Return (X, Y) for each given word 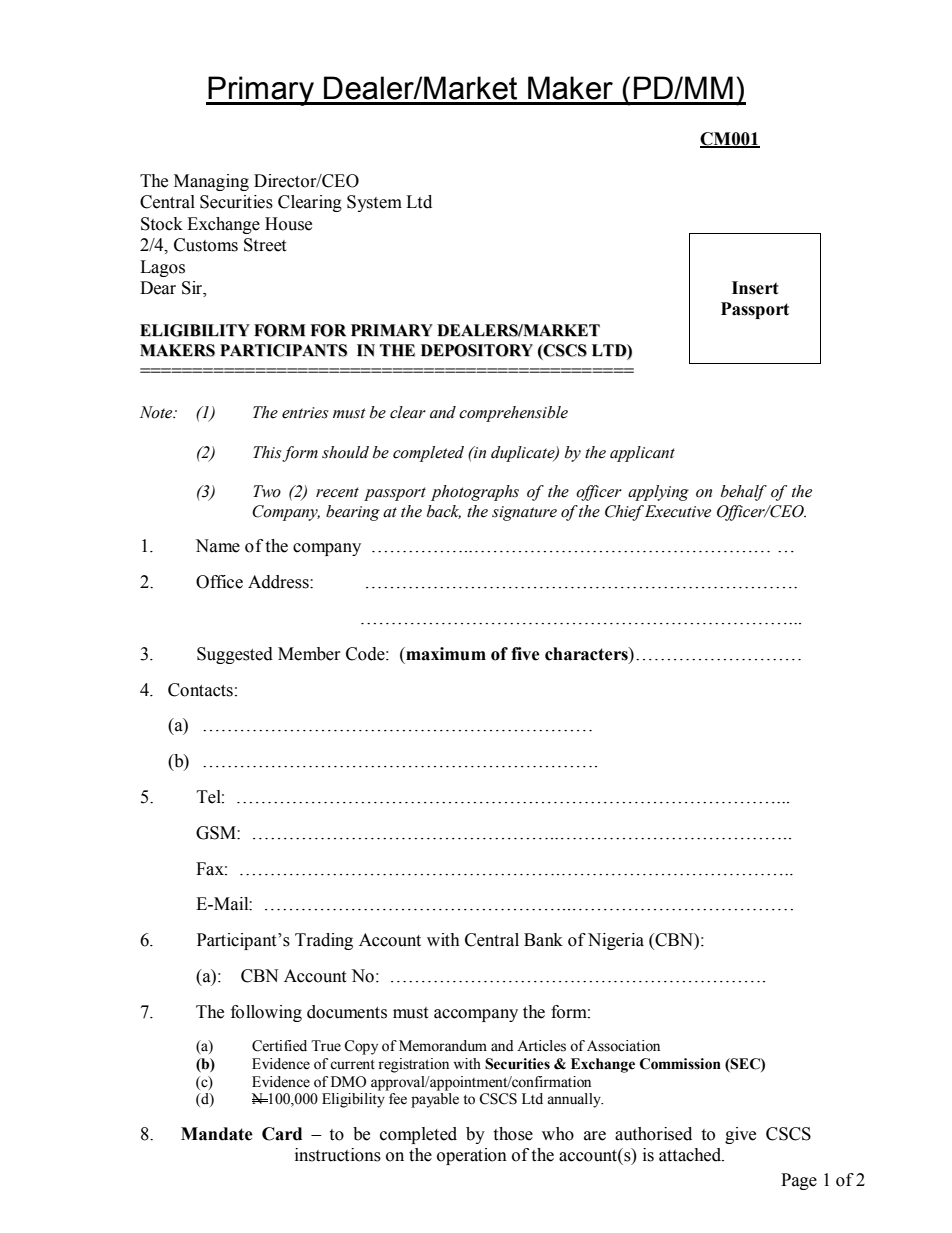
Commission (680, 1064)
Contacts (200, 690)
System (374, 203)
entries (305, 413)
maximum (445, 654)
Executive (676, 511)
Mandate (217, 1134)
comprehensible (513, 414)
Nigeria (616, 941)
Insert (755, 288)
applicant (642, 454)
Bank (543, 940)
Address (279, 582)
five (525, 654)
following (266, 1013)
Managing (211, 182)
